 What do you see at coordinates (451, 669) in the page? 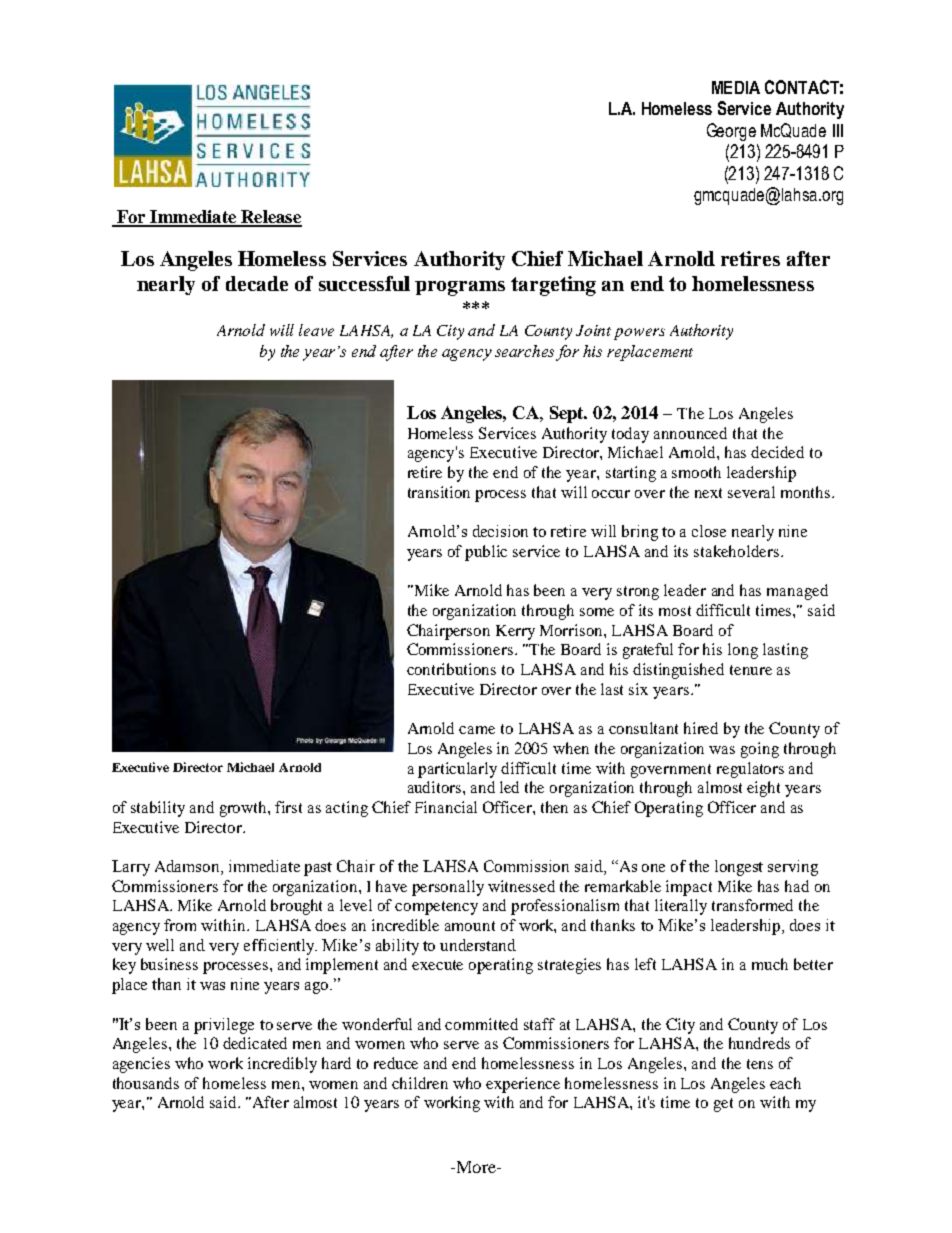
I see `contributions` at bounding box center [451, 669].
